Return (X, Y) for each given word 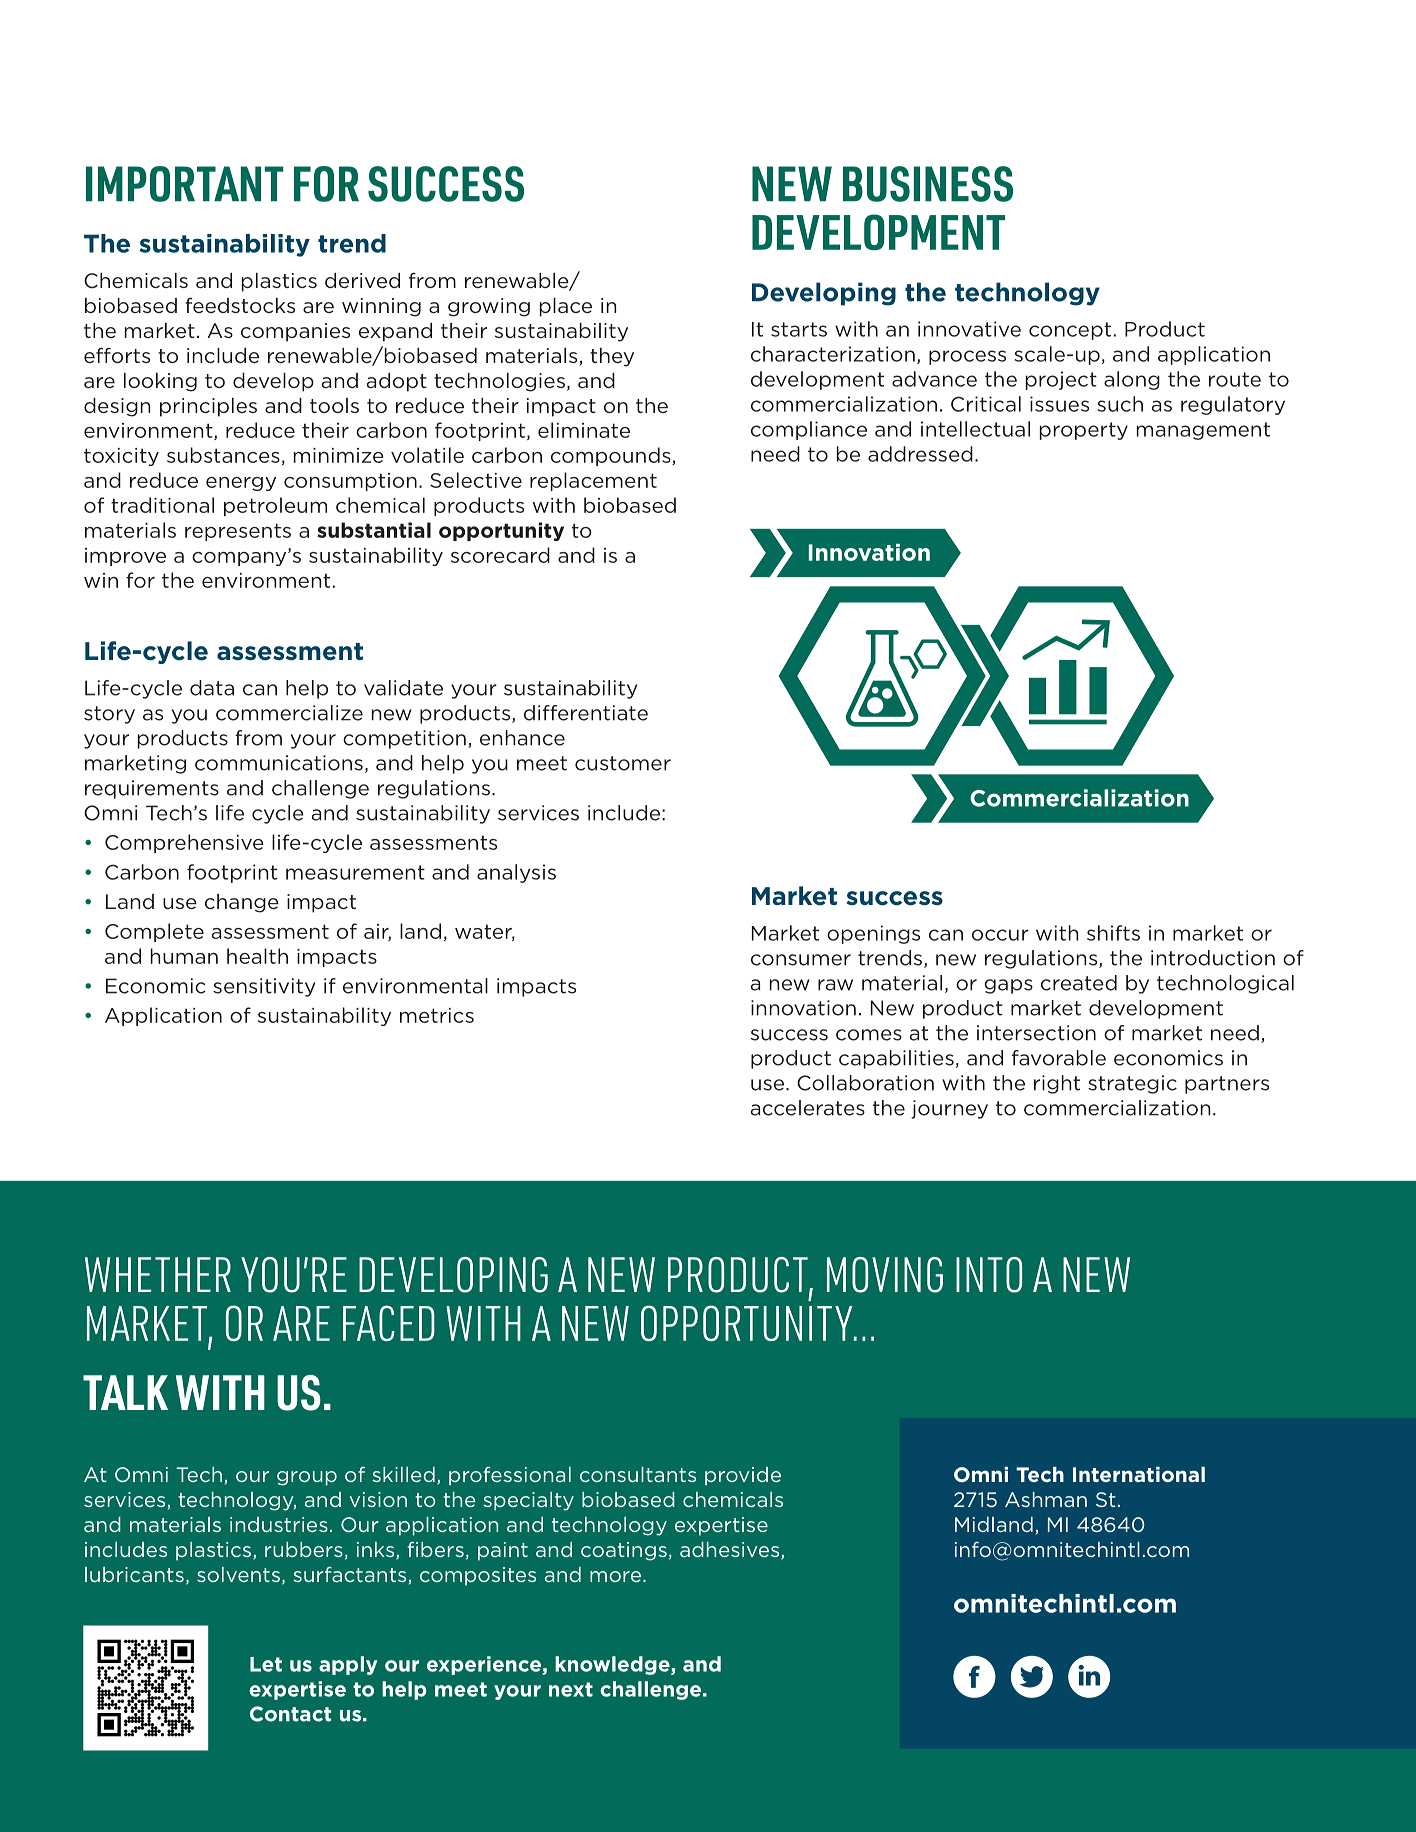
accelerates (808, 1108)
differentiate (586, 713)
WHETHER (158, 1274)
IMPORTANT (184, 184)
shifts (1113, 933)
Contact (290, 1714)
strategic (1132, 1084)
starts (799, 329)
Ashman (1046, 1499)
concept (1070, 331)
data (212, 688)
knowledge (613, 1665)
